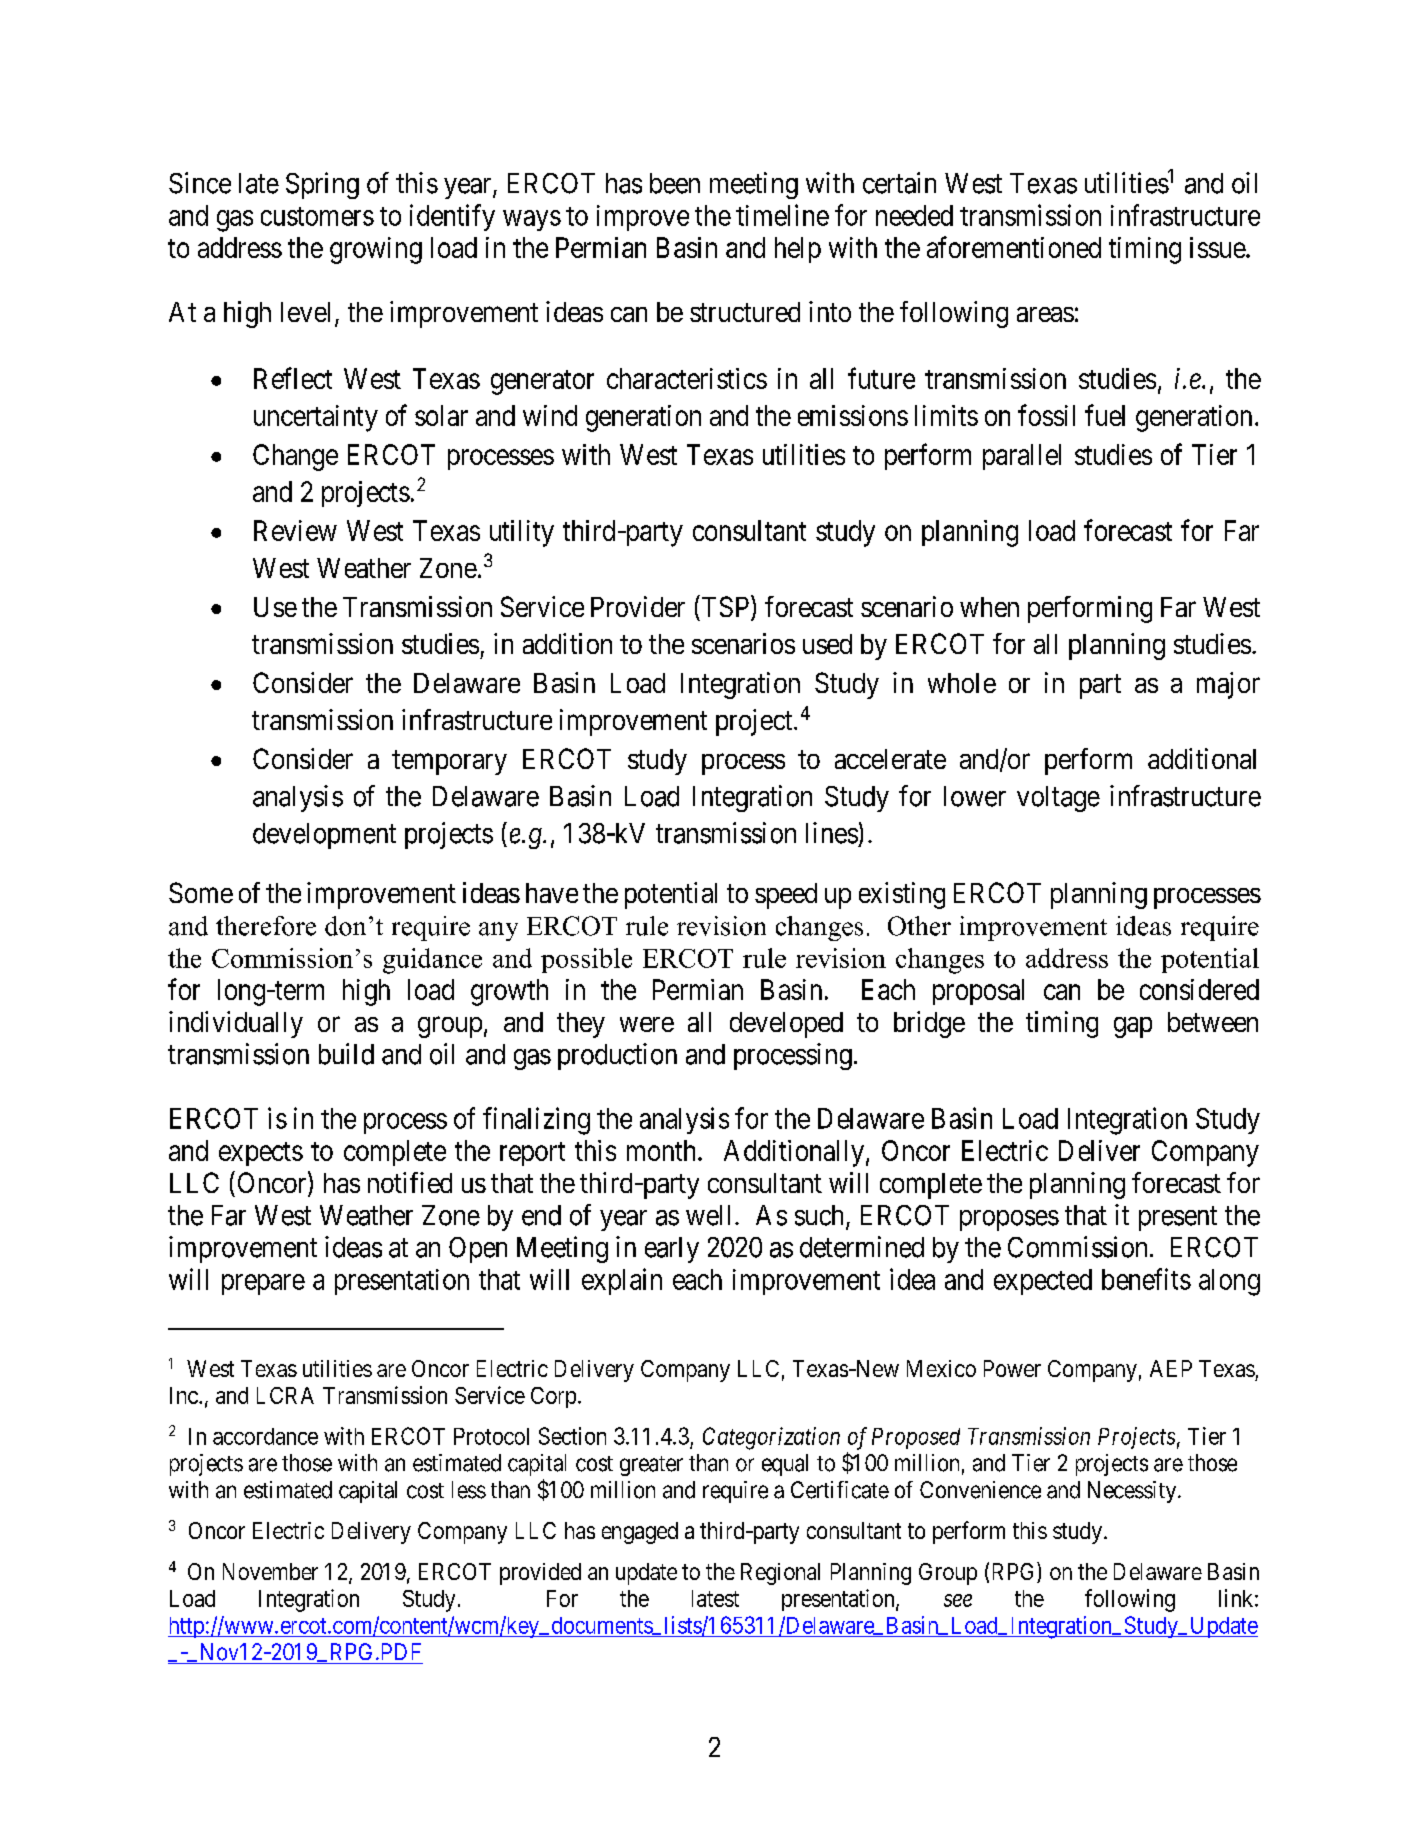 Image resolution: width=1428 pixels, height=1848 pixels. Describe the element at coordinates (295, 530) in the image. I see `Review` at that location.
